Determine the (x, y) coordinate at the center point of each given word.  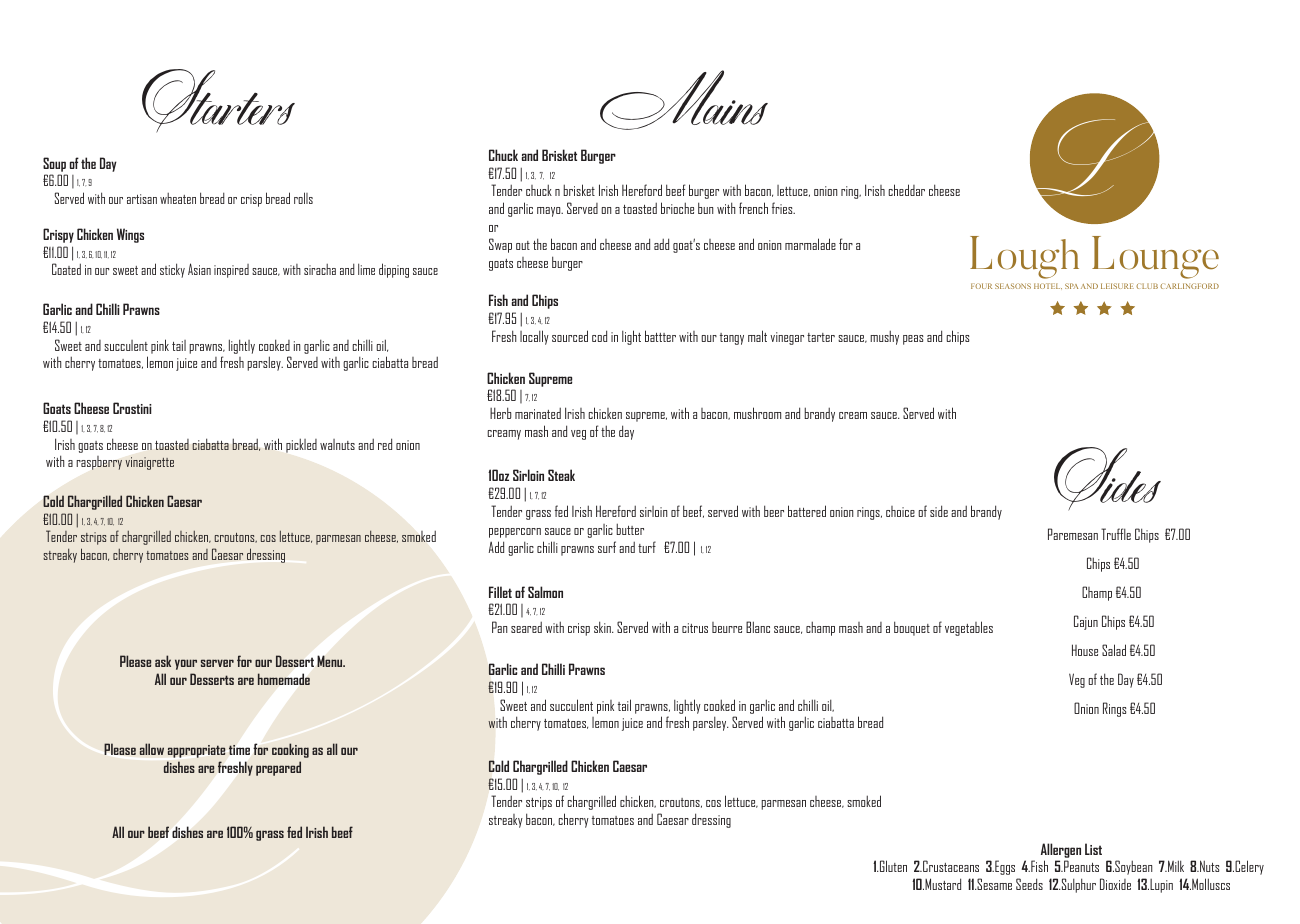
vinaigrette (149, 463)
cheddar (906, 190)
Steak (561, 475)
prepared (278, 768)
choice (900, 511)
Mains (684, 100)
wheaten (178, 198)
